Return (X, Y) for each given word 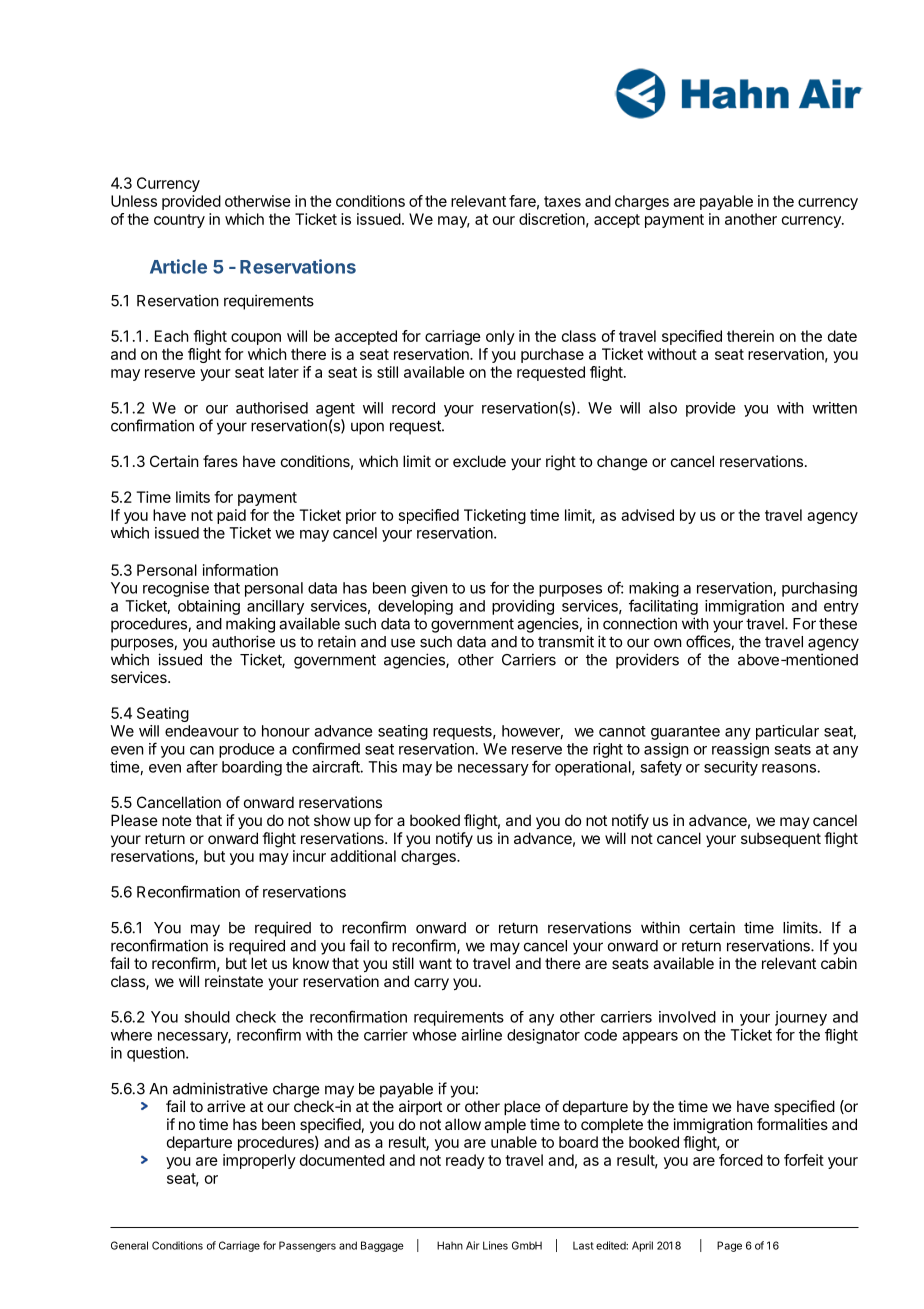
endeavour (202, 731)
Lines (495, 1245)
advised (647, 515)
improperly (259, 1161)
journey (801, 1018)
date (842, 336)
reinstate (234, 981)
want (435, 963)
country (179, 221)
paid (231, 516)
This (382, 767)
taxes (562, 201)
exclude (479, 461)
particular (787, 732)
